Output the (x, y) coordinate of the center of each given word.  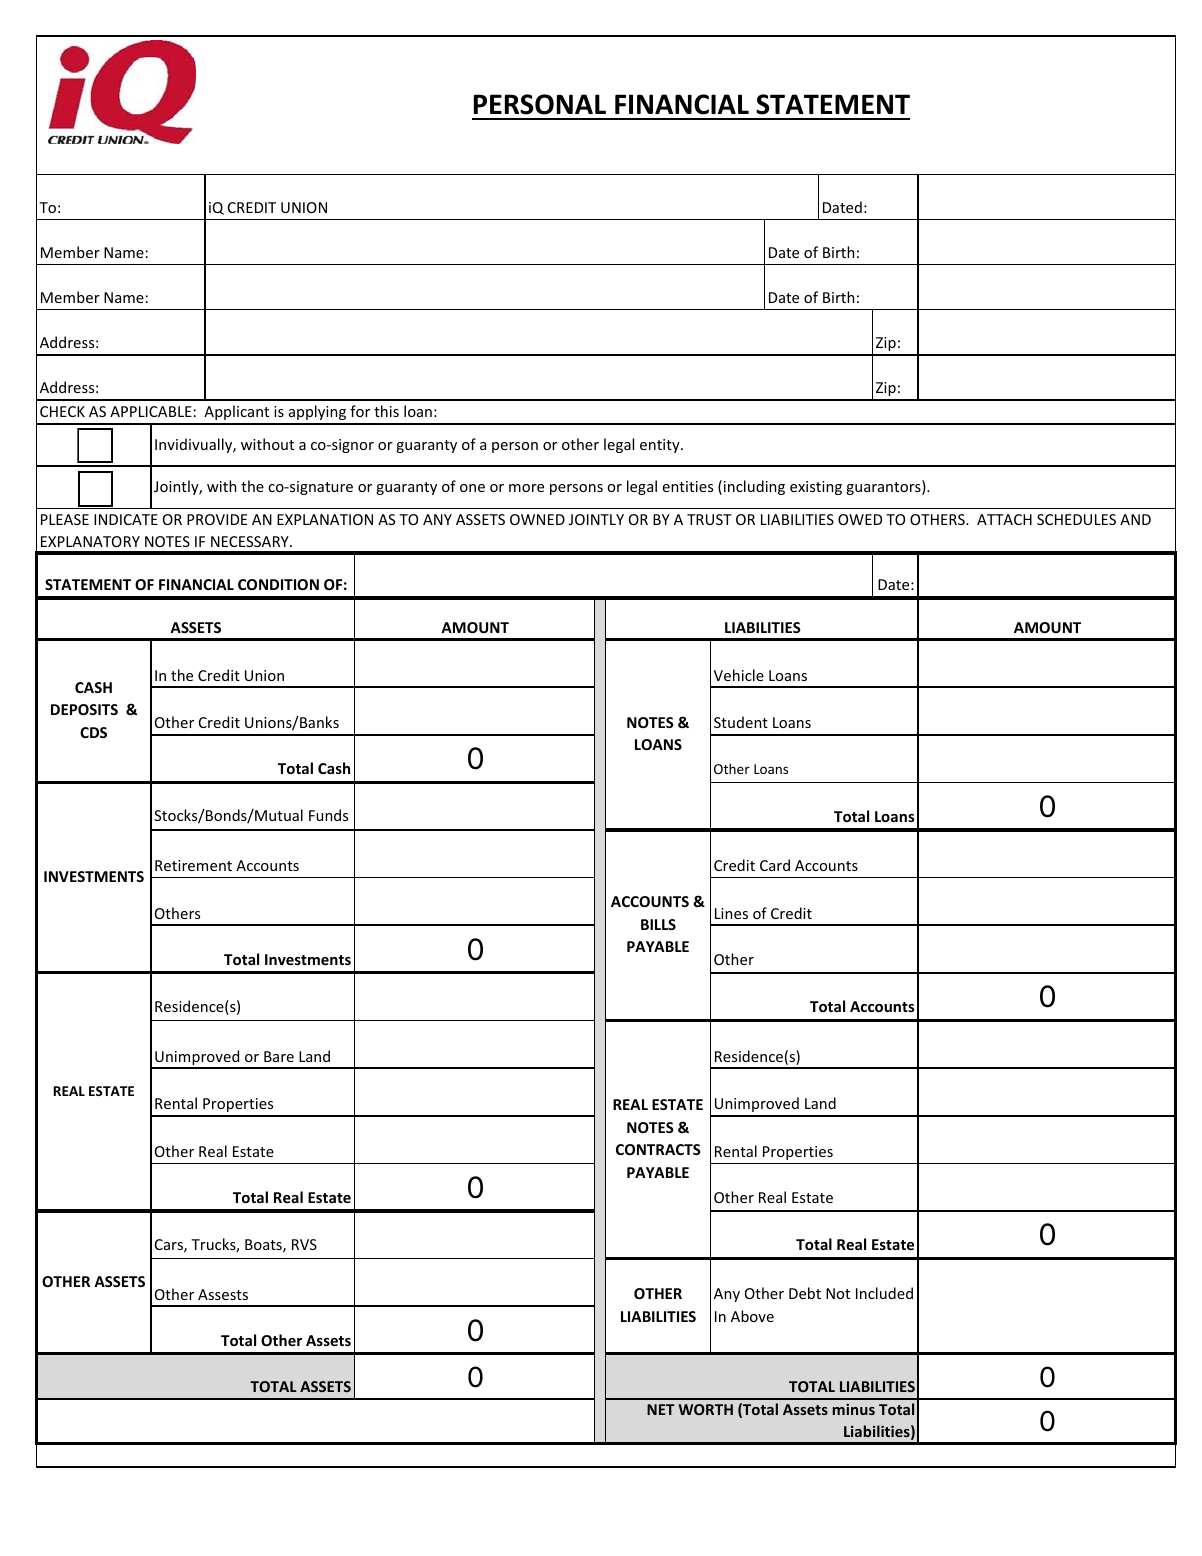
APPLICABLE (151, 411)
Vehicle (739, 675)
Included (884, 1293)
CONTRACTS (658, 1149)
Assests (223, 1294)
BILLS (658, 924)
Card (775, 865)
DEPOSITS (84, 709)
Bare (279, 1056)
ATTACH (1004, 519)
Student (741, 722)
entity (661, 446)
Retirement (193, 865)
